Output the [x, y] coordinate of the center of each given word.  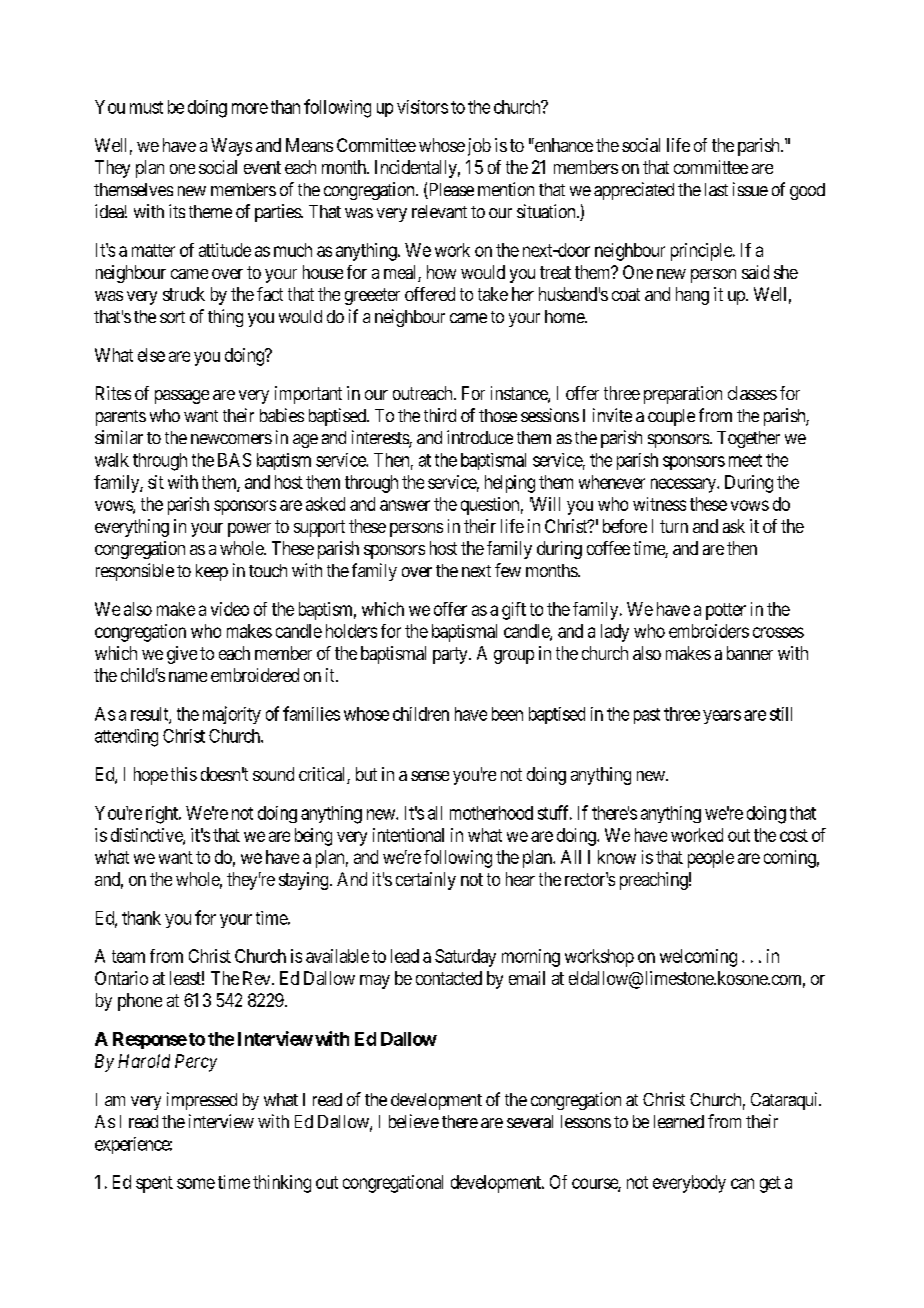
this [184, 774]
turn [674, 526]
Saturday [465, 958]
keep [212, 572]
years [722, 717]
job [479, 147]
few [508, 570]
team [128, 956]
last [716, 189]
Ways [231, 147]
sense [430, 776]
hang [692, 296]
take [493, 294]
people [711, 859]
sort [172, 317]
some [196, 1183]
